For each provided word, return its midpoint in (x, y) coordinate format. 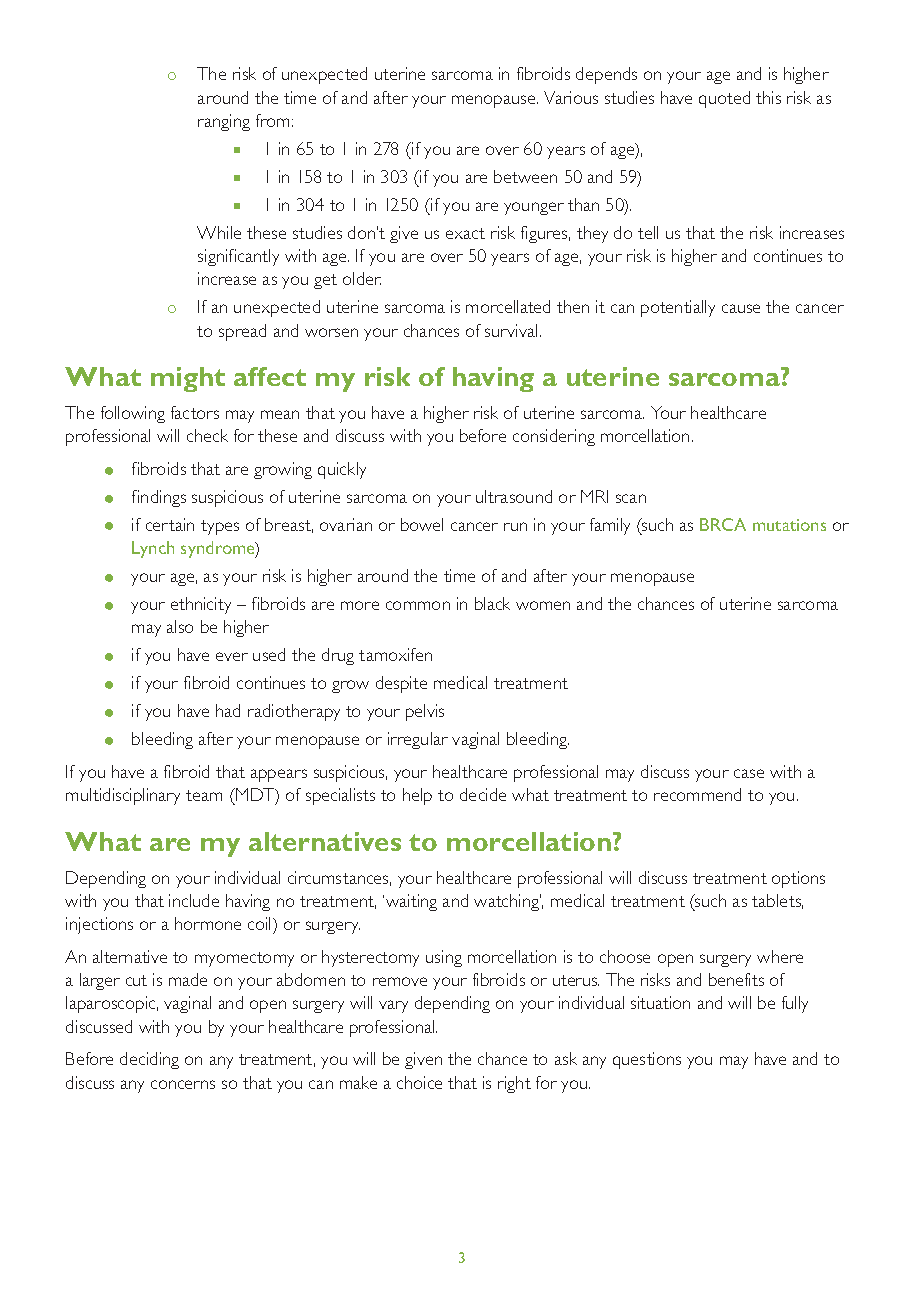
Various (571, 97)
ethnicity (201, 605)
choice (419, 1082)
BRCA (723, 524)
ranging (224, 122)
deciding (149, 1060)
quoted (724, 99)
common (418, 605)
